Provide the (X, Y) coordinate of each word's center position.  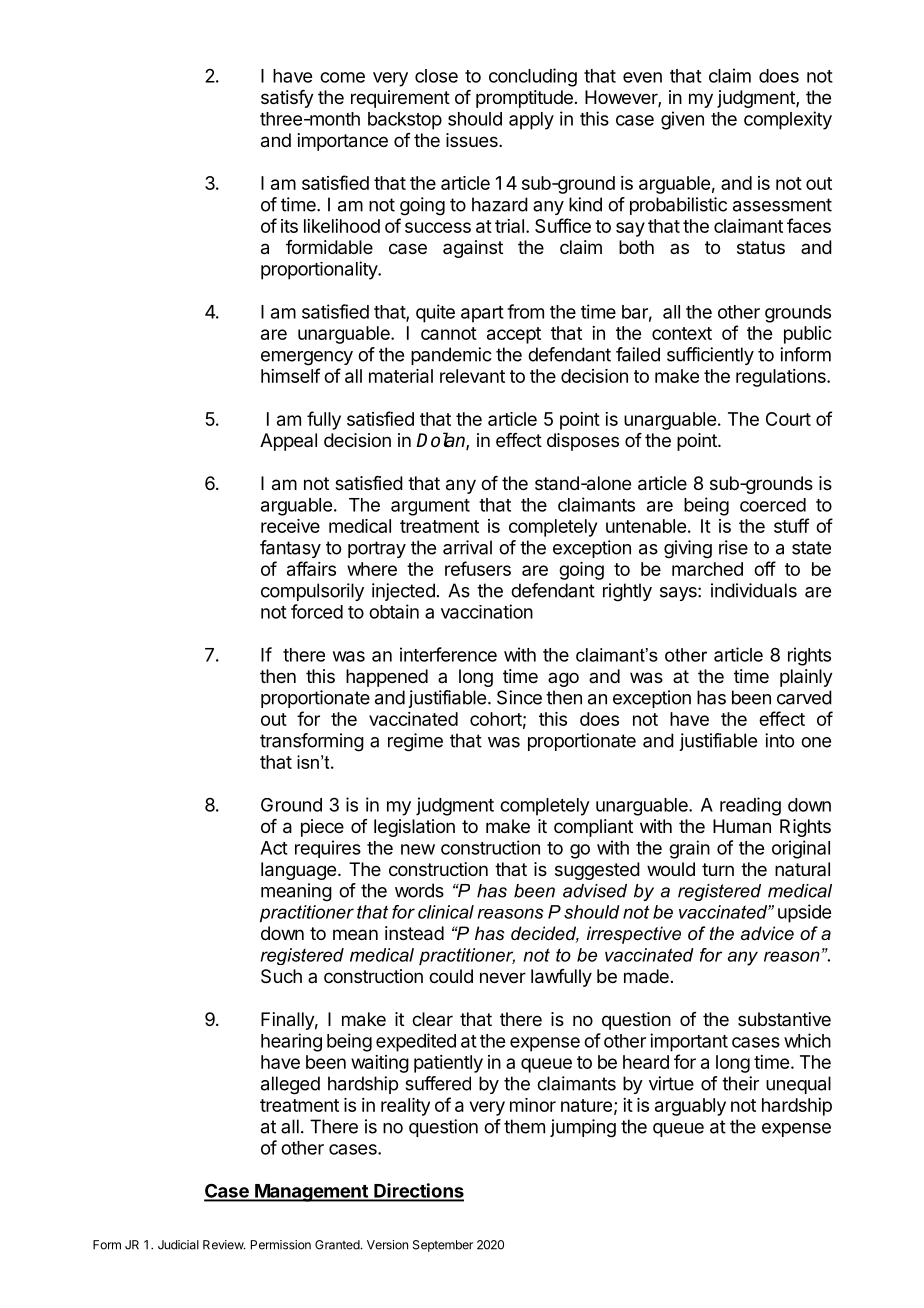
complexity (788, 120)
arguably (690, 1107)
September (443, 1246)
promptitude (524, 99)
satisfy (287, 99)
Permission (281, 1245)
